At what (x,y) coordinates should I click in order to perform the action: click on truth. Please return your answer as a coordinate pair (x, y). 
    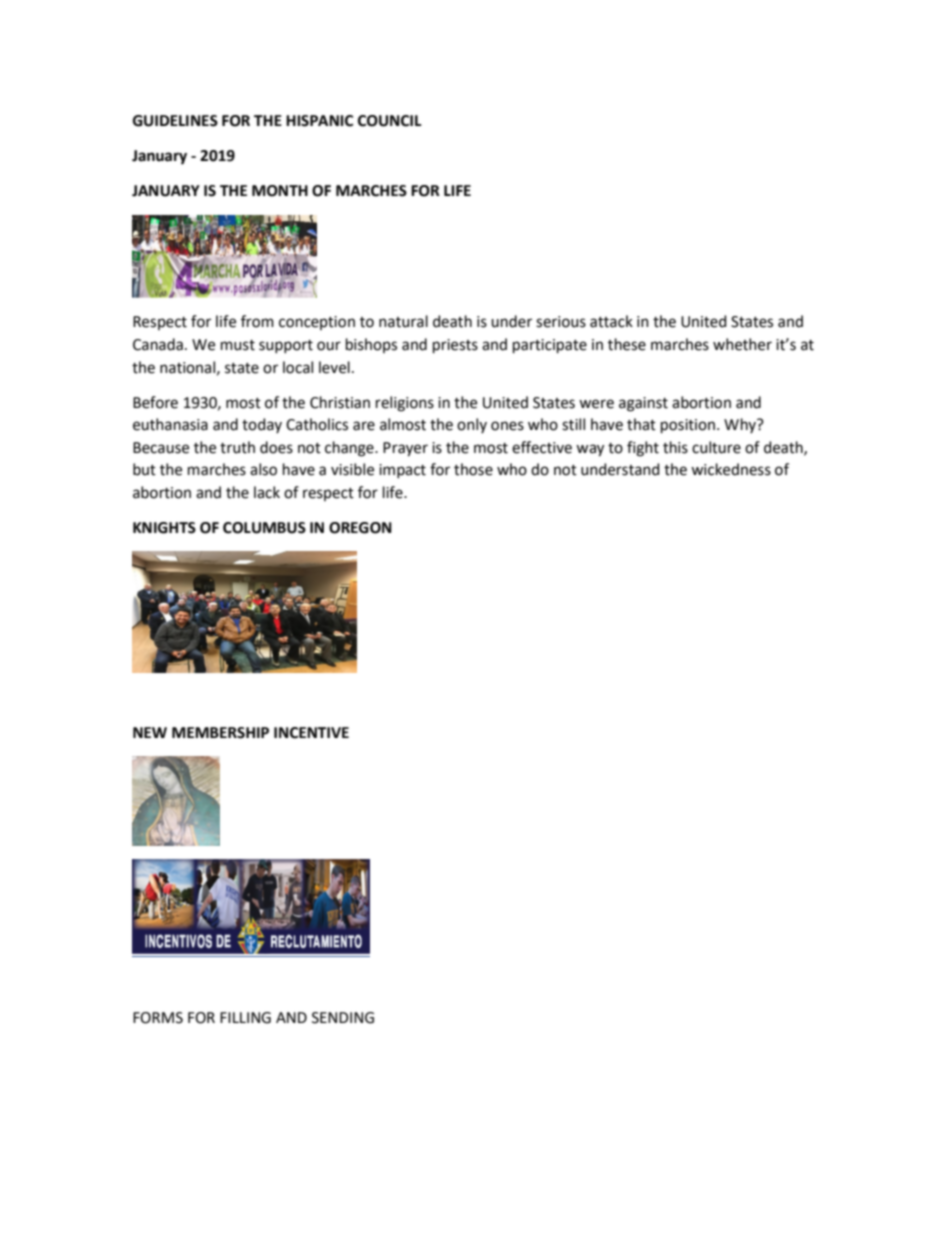
    Looking at the image, I should click on (237, 447).
